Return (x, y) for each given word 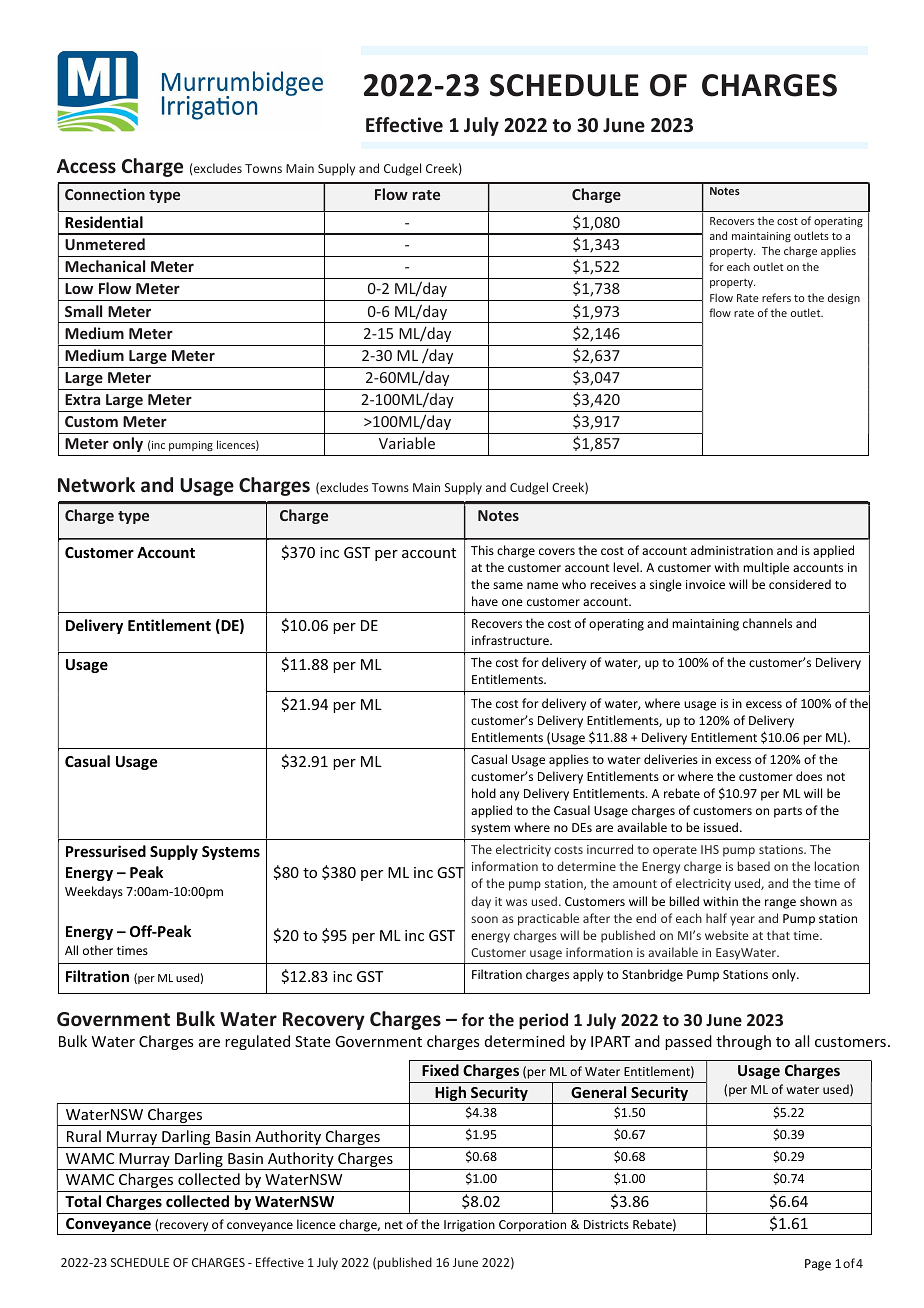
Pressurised (106, 851)
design (844, 298)
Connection (105, 194)
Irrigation (469, 1226)
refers (776, 297)
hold (484, 793)
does (809, 776)
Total (83, 1201)
